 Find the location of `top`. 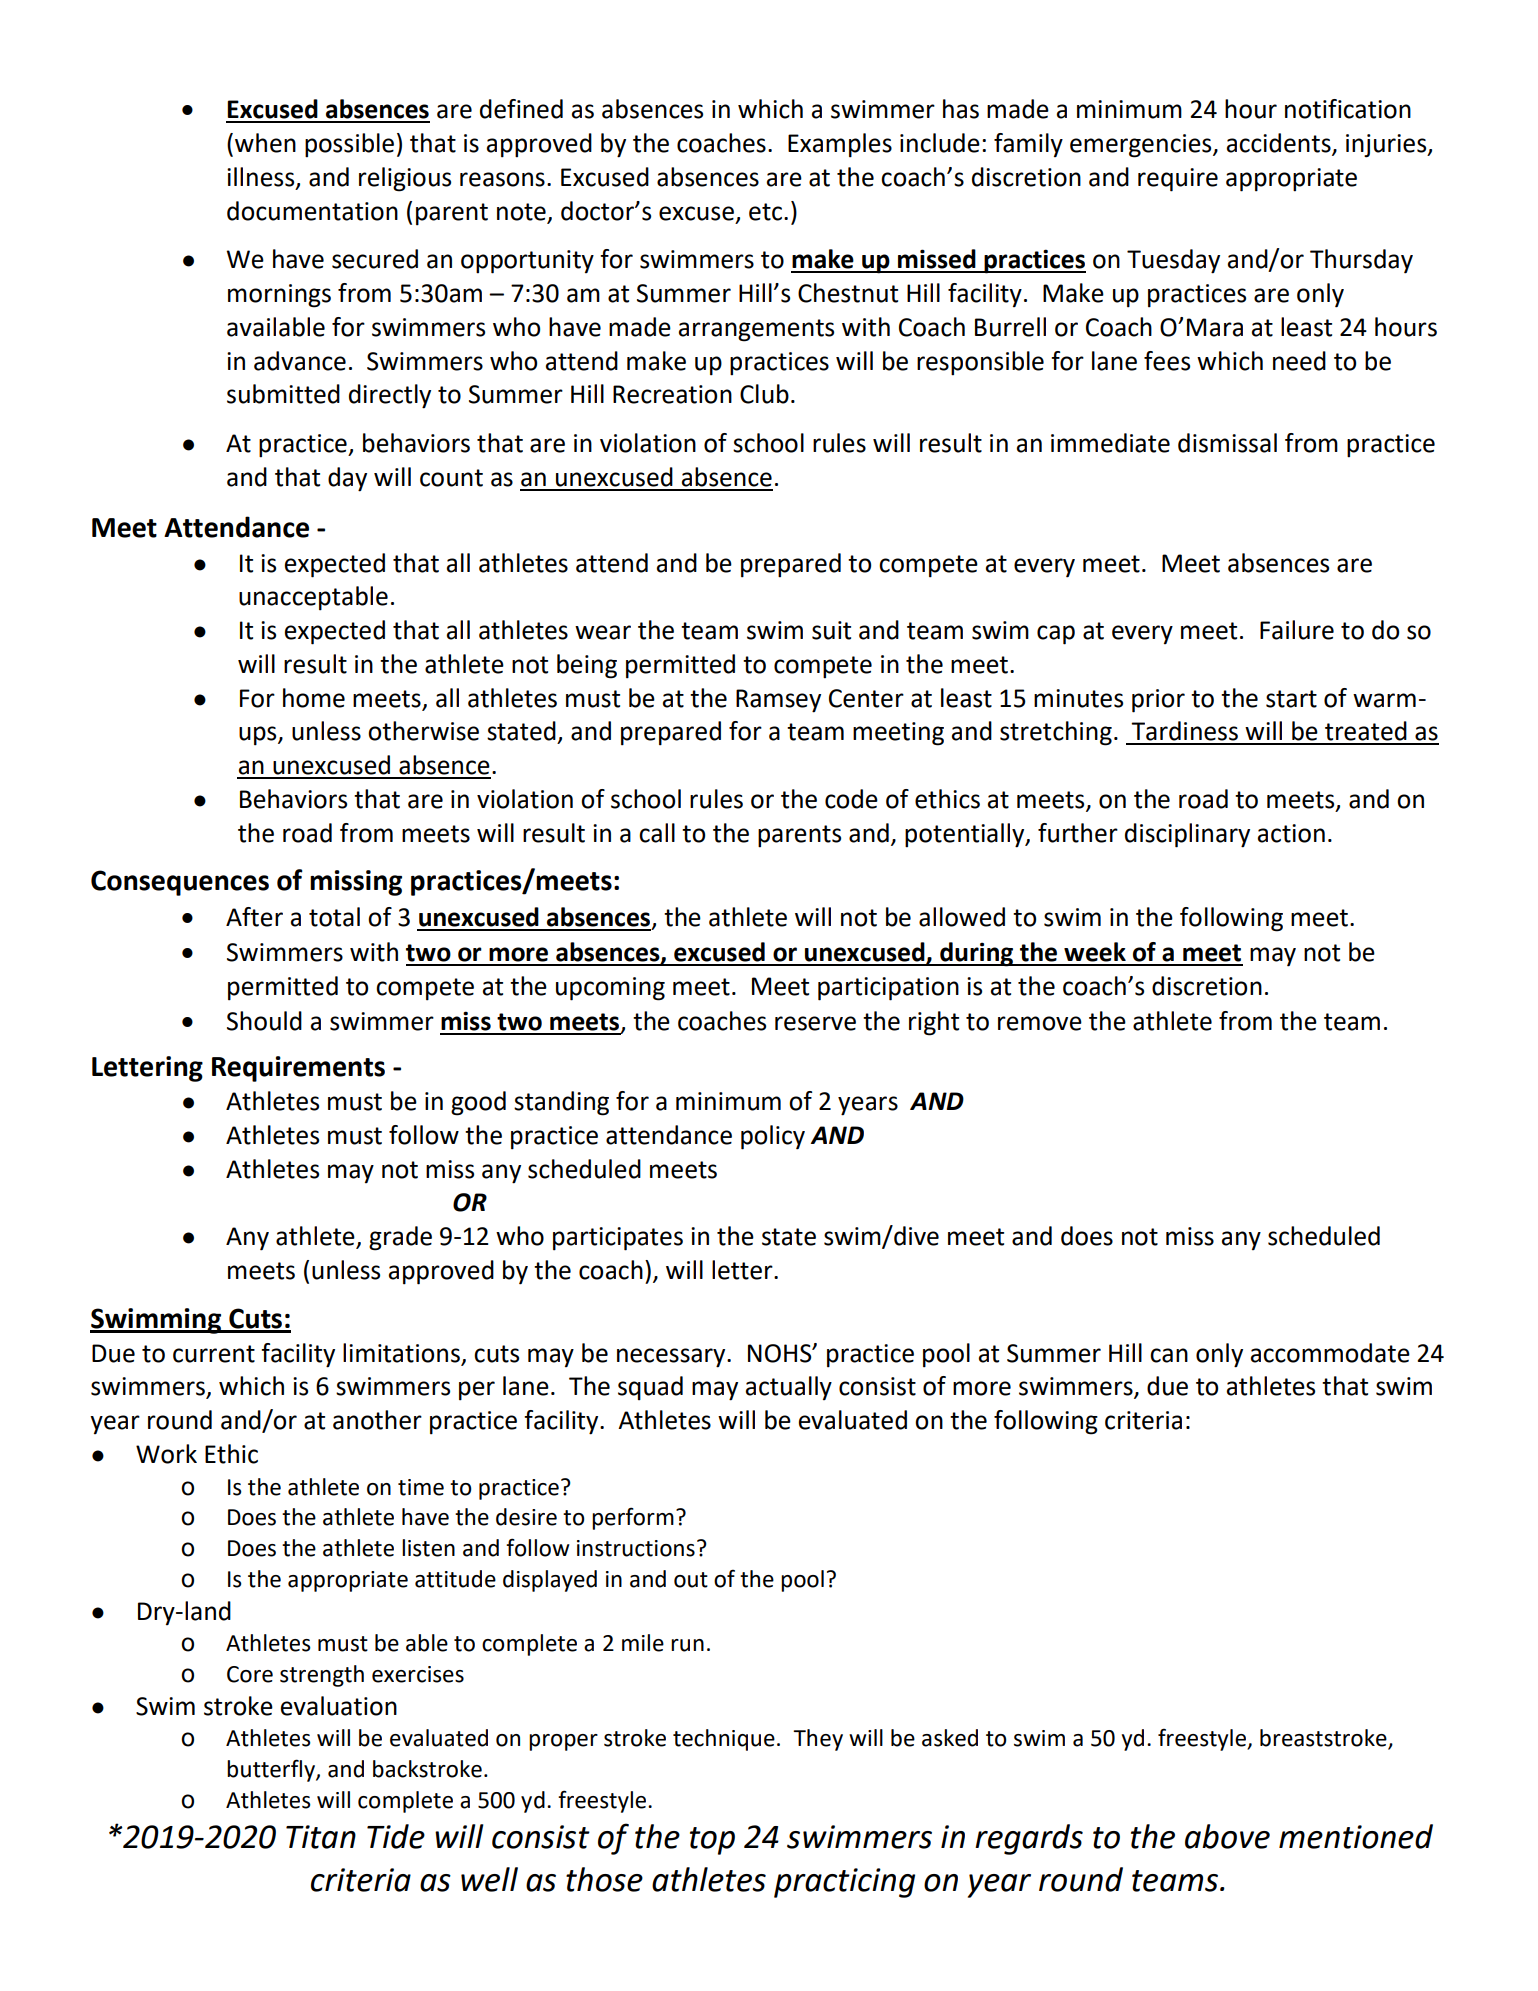

top is located at coordinates (712, 1841).
